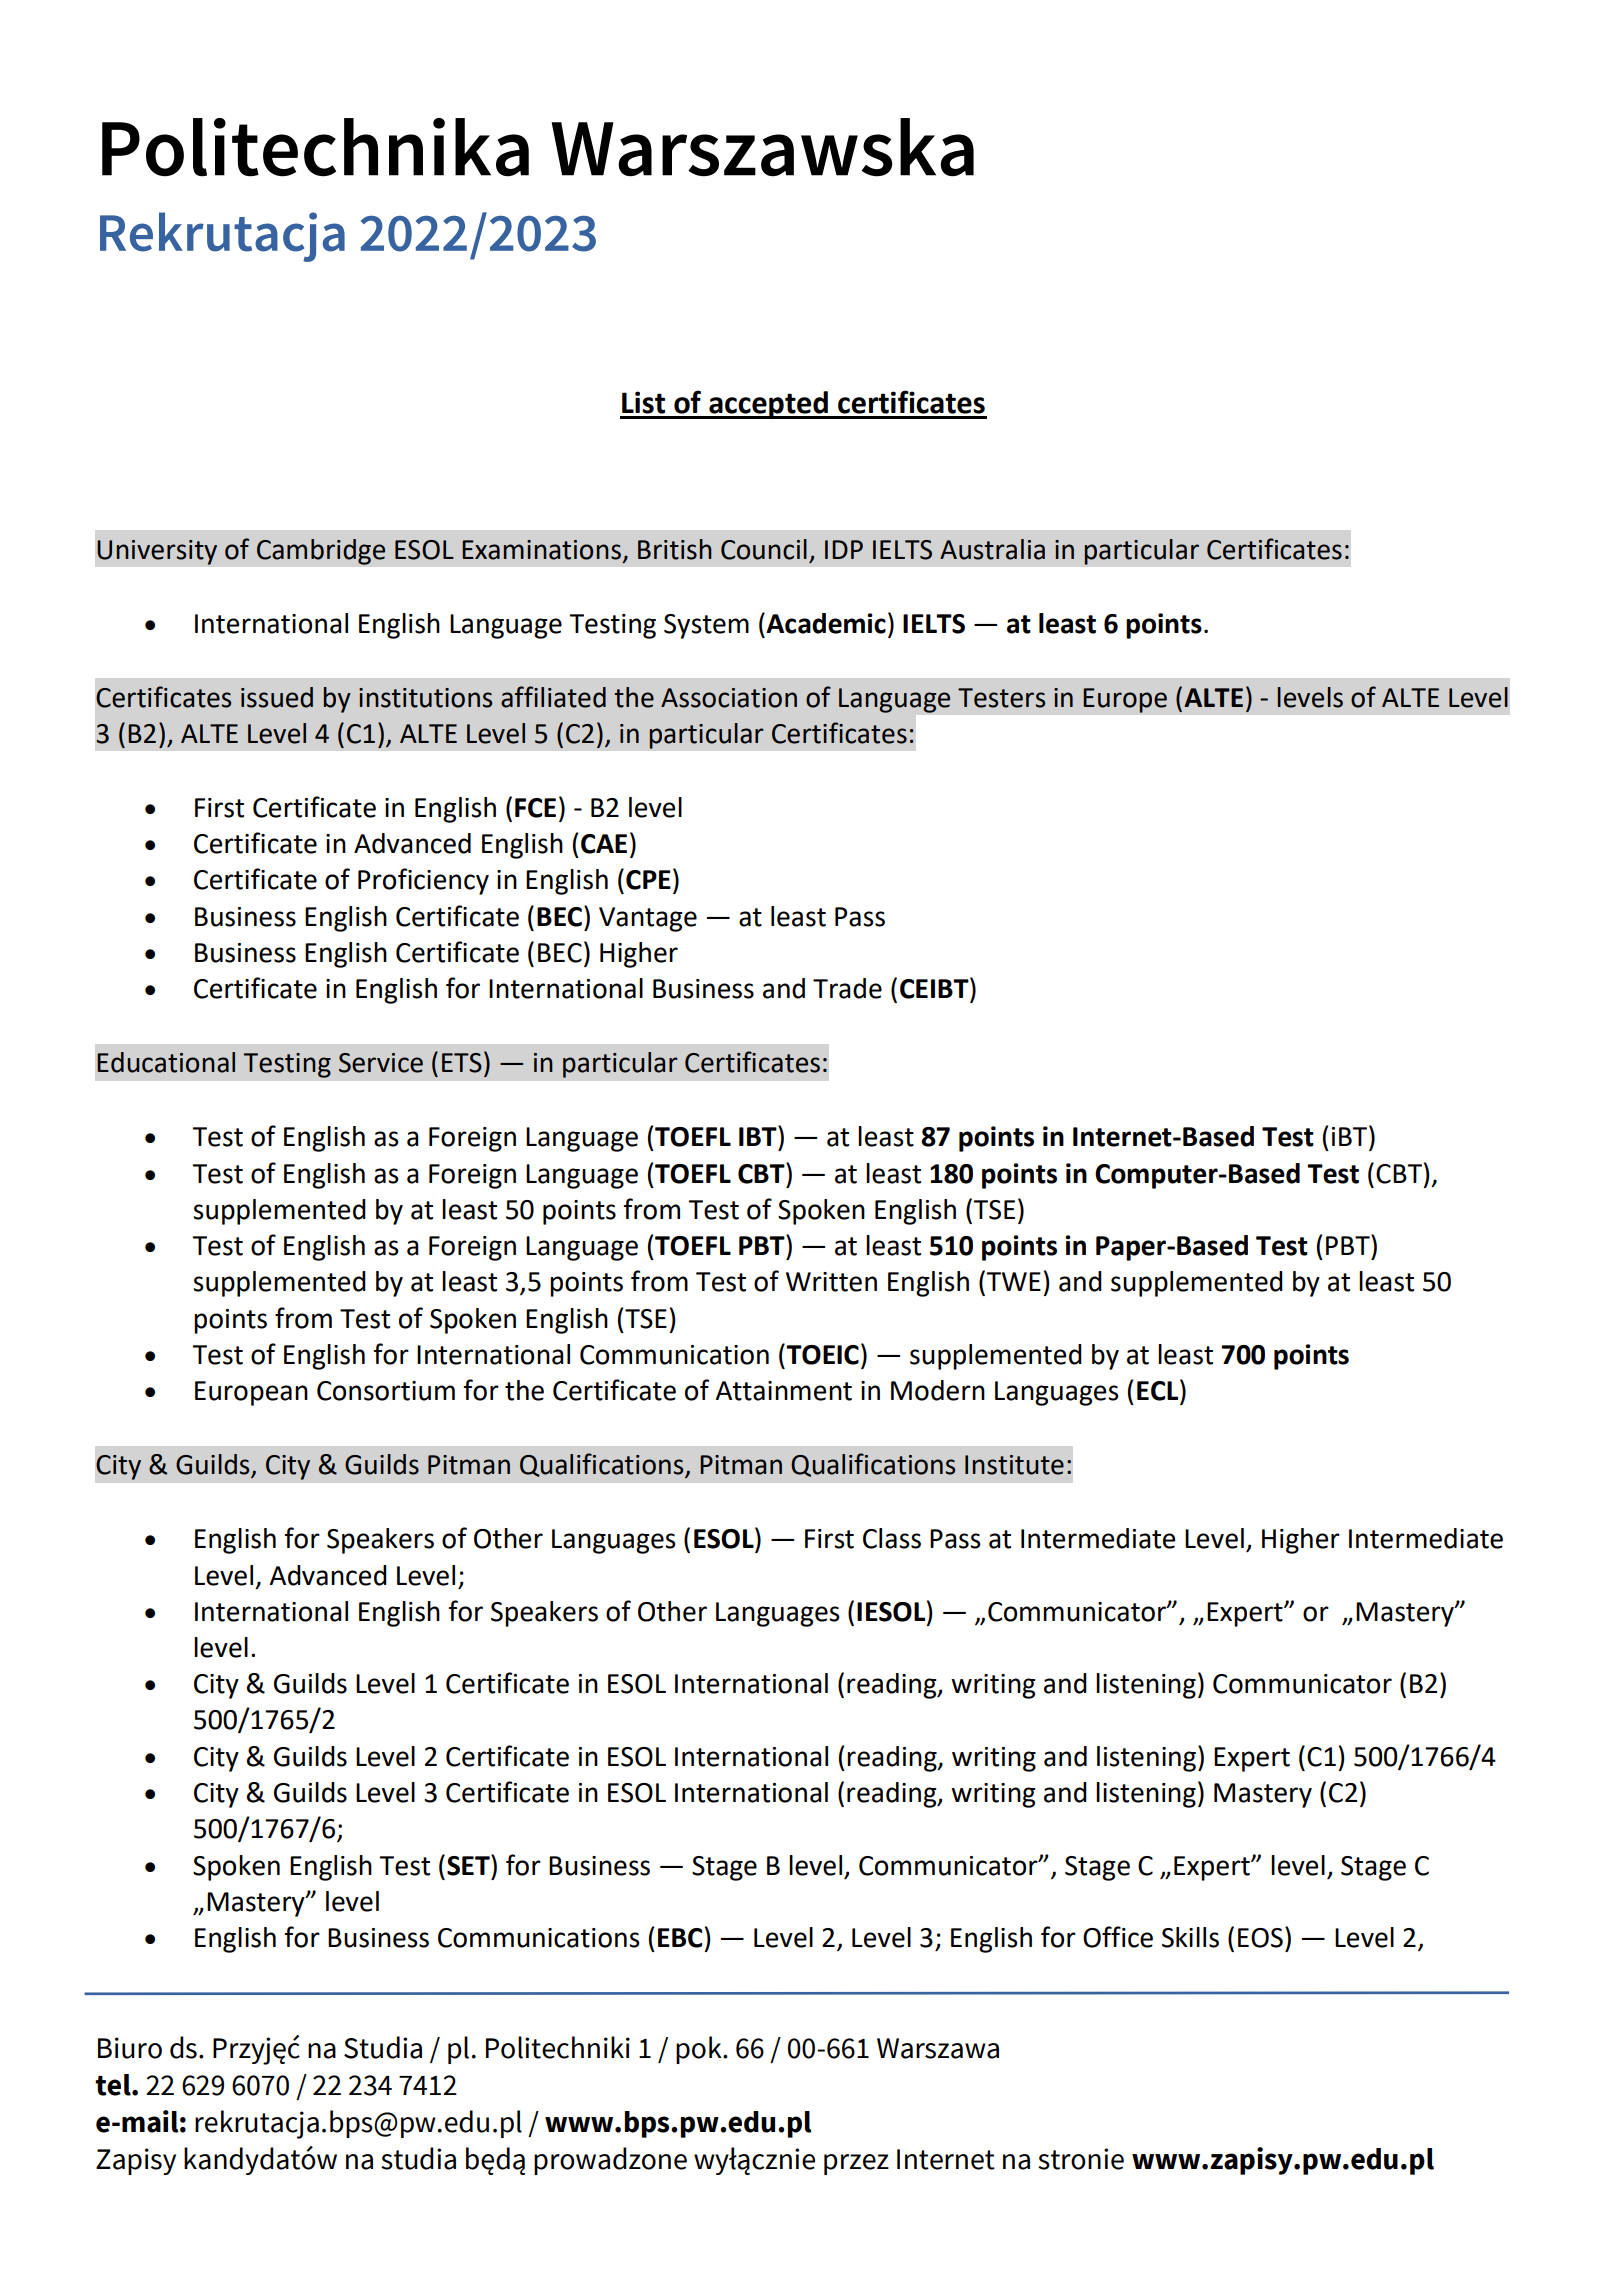 The width and height of the page is (1606, 2273). What do you see at coordinates (768, 405) in the page?
I see `accepted` at bounding box center [768, 405].
